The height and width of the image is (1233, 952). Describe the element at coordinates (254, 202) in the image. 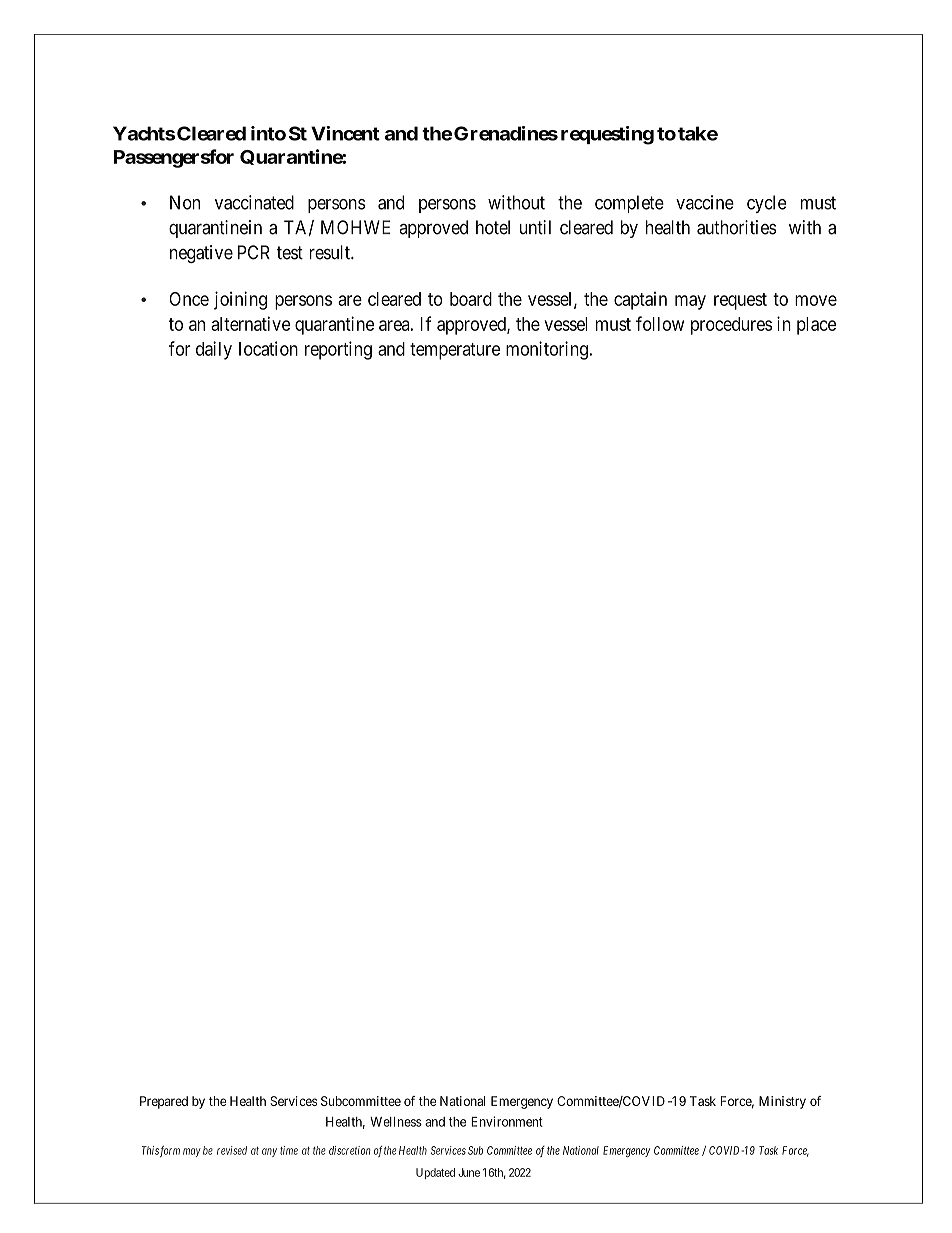

I see `vaccinated` at that location.
